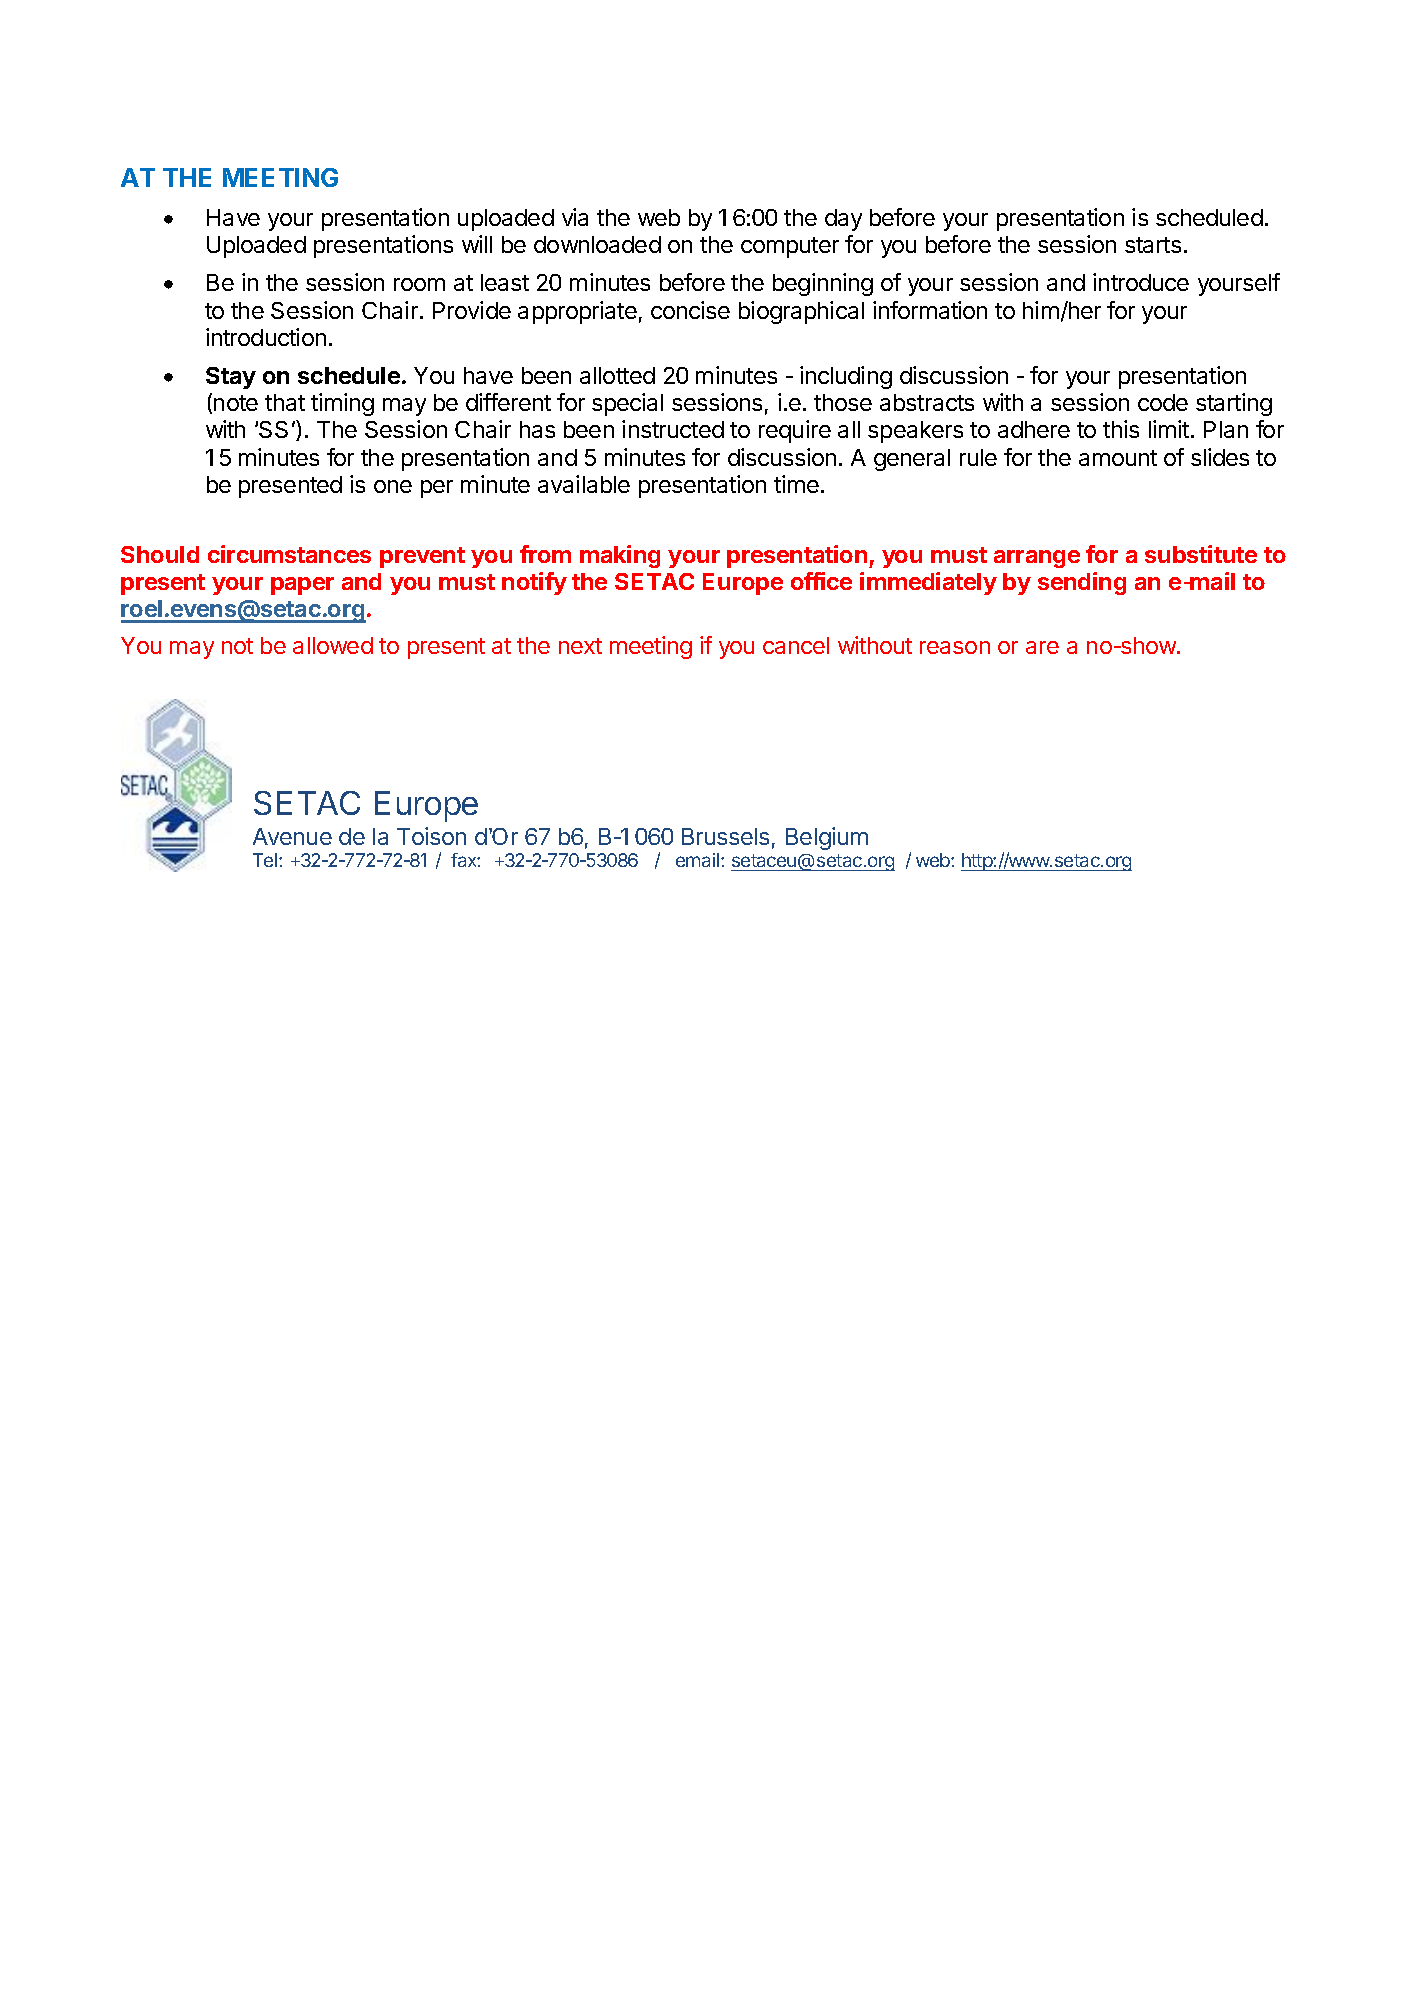  What do you see at coordinates (292, 836) in the page?
I see `Avenue` at bounding box center [292, 836].
